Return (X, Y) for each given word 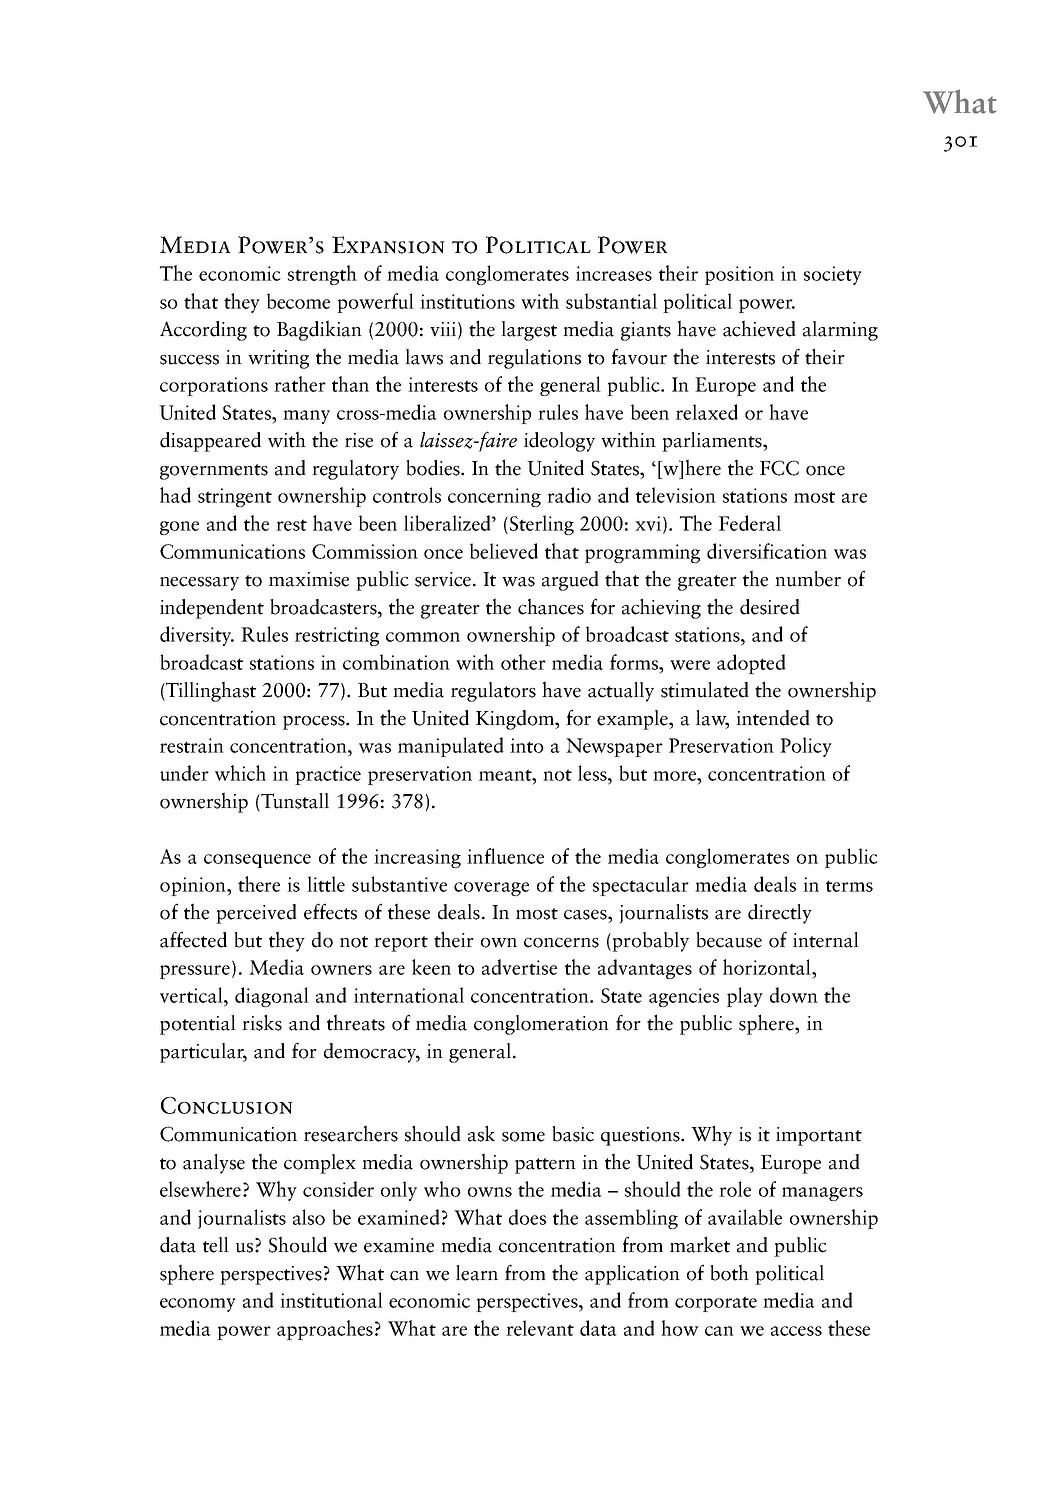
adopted (751, 664)
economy (198, 1305)
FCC (779, 468)
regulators (493, 692)
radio (569, 495)
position (739, 275)
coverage (491, 889)
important (819, 1136)
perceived (256, 914)
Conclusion (227, 1105)
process (315, 723)
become (298, 301)
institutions (467, 301)
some (523, 1137)
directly (780, 914)
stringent (235, 497)
